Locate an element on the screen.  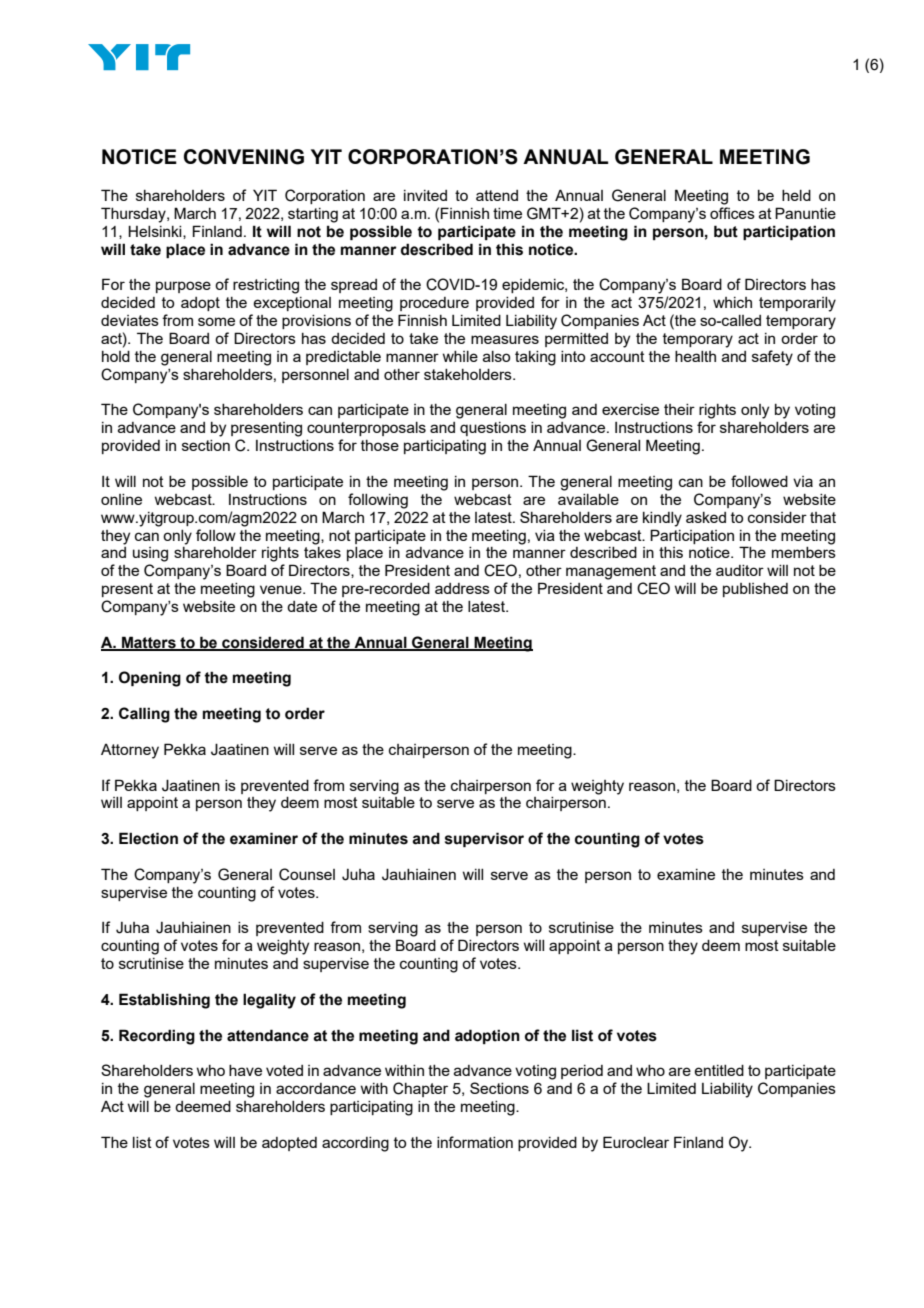
invited is located at coordinates (425, 195).
